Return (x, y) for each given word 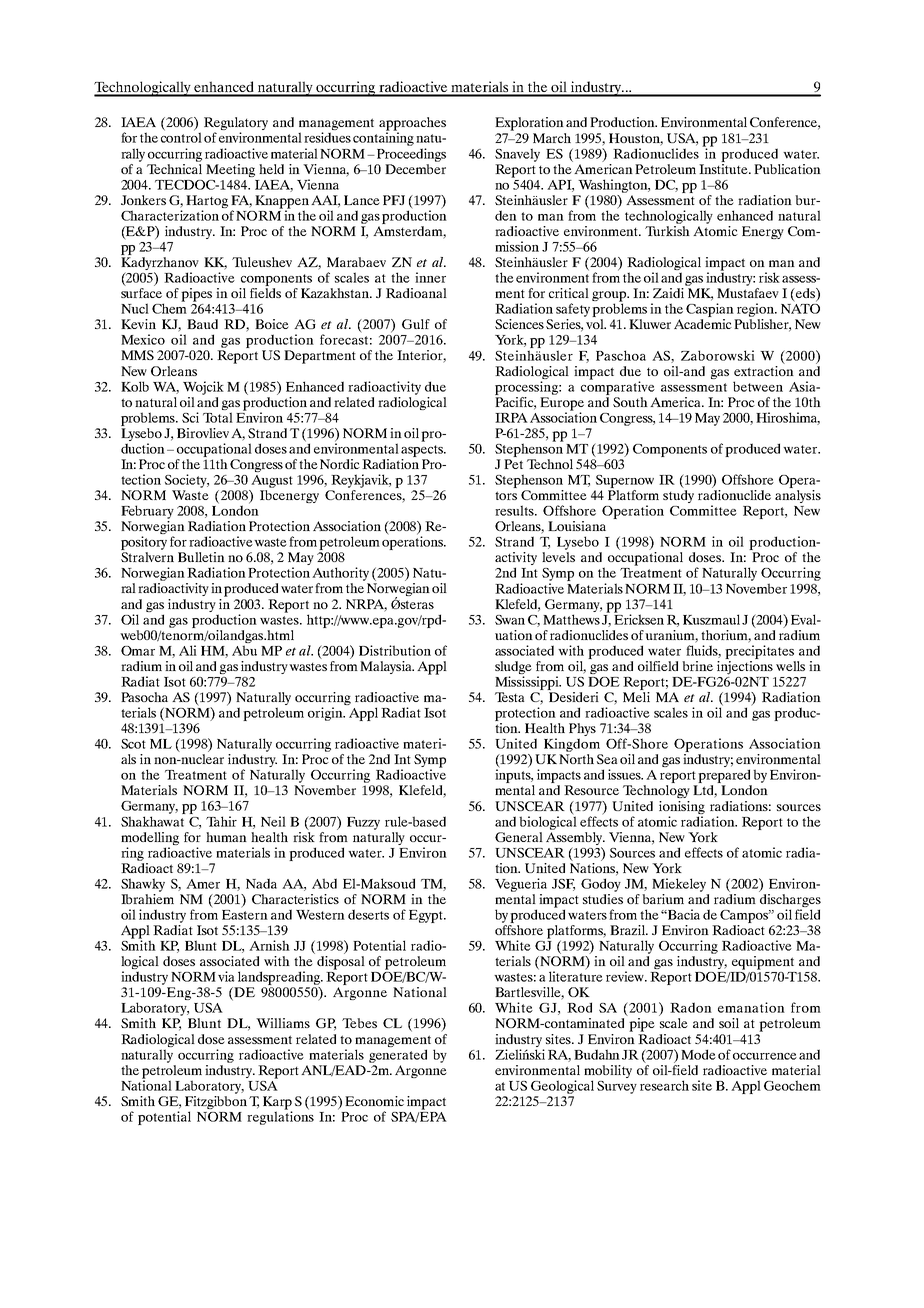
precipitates (759, 652)
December (415, 167)
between (758, 386)
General (519, 837)
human (226, 837)
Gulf (416, 324)
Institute (724, 167)
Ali (188, 650)
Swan (510, 620)
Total (218, 417)
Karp (277, 1104)
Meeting (230, 170)
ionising (682, 807)
